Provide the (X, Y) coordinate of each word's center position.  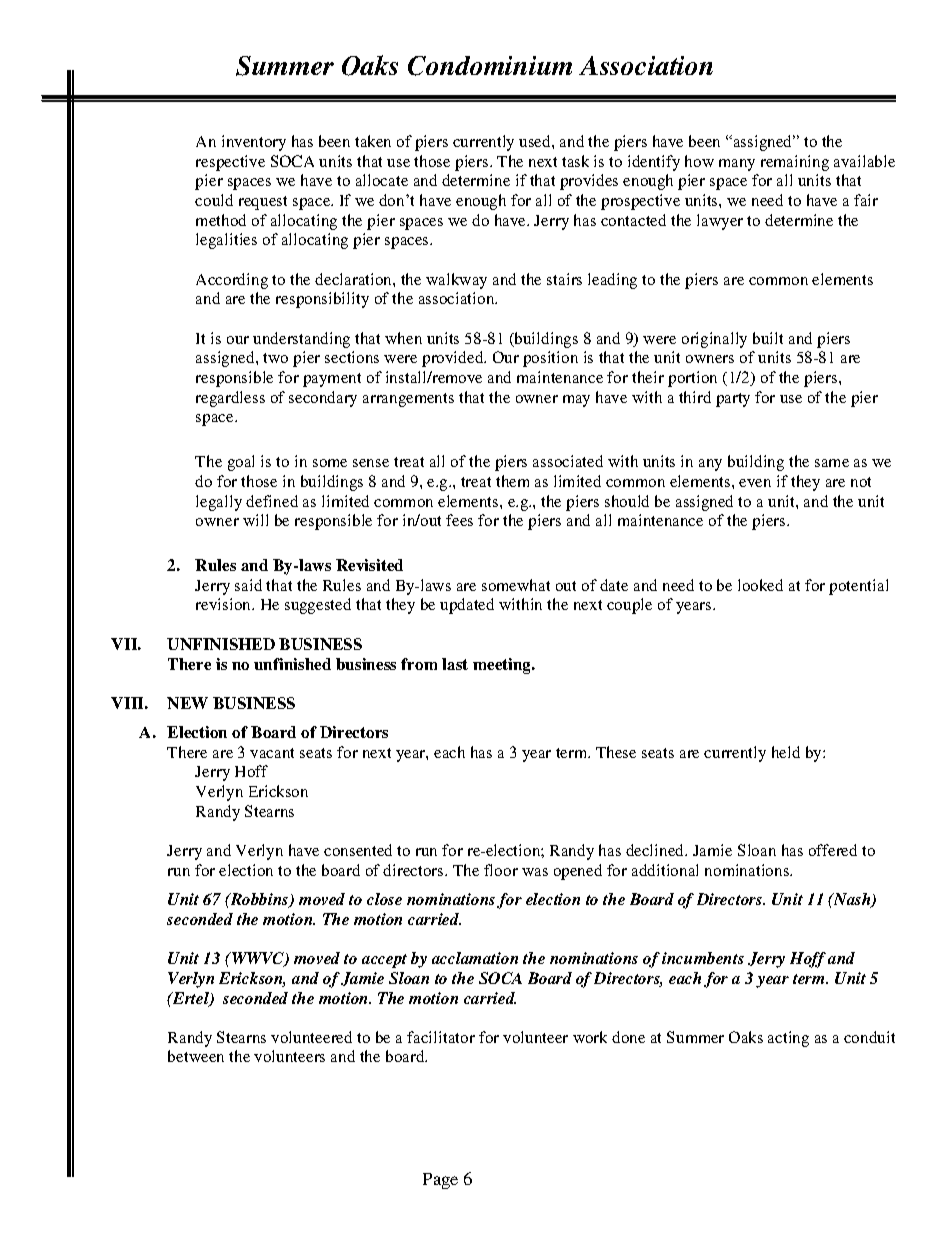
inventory (254, 143)
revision (225, 604)
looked (760, 585)
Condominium (490, 66)
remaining (795, 163)
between (196, 1056)
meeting (503, 666)
